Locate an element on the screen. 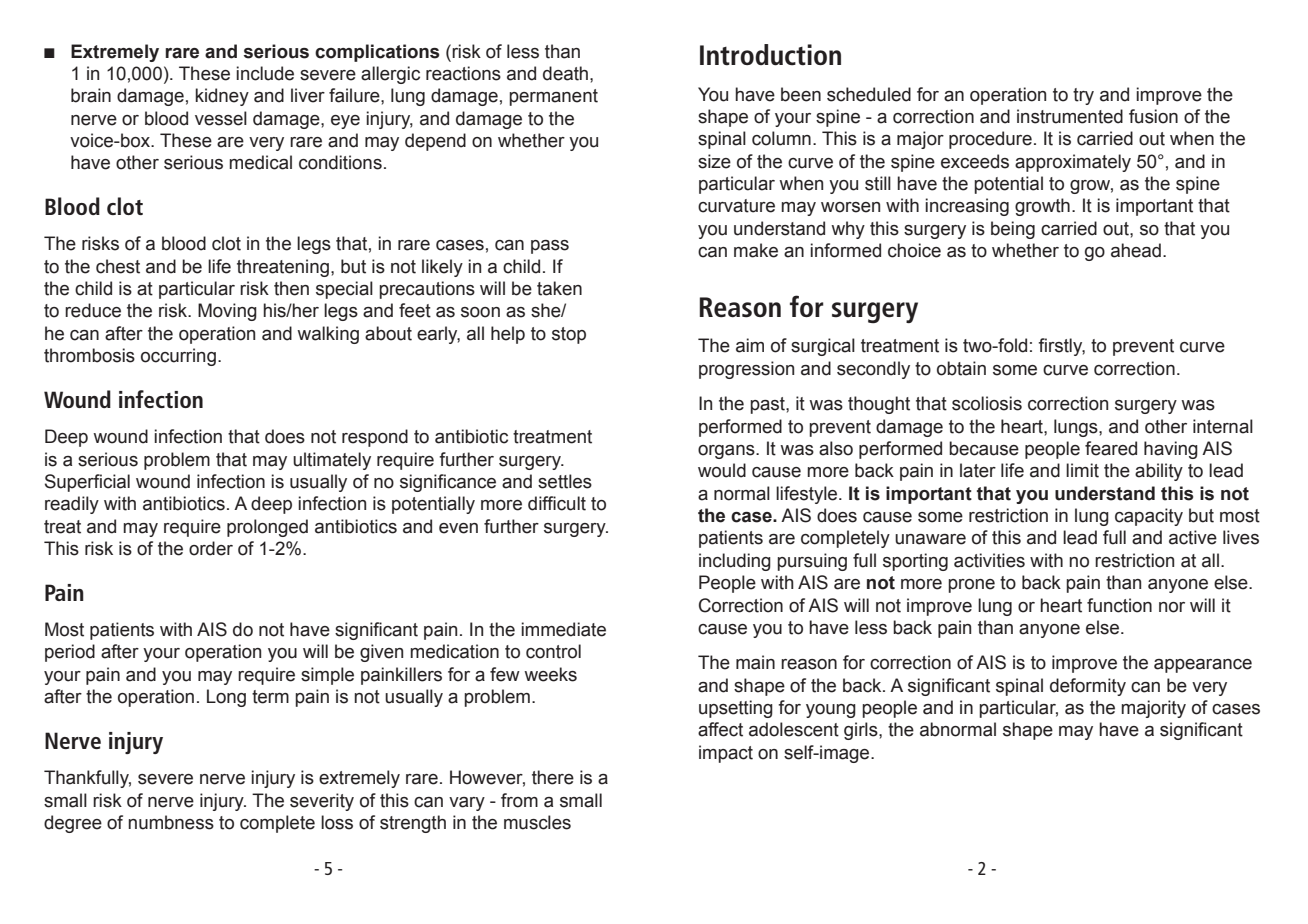  there is located at coordinates (553, 777).
